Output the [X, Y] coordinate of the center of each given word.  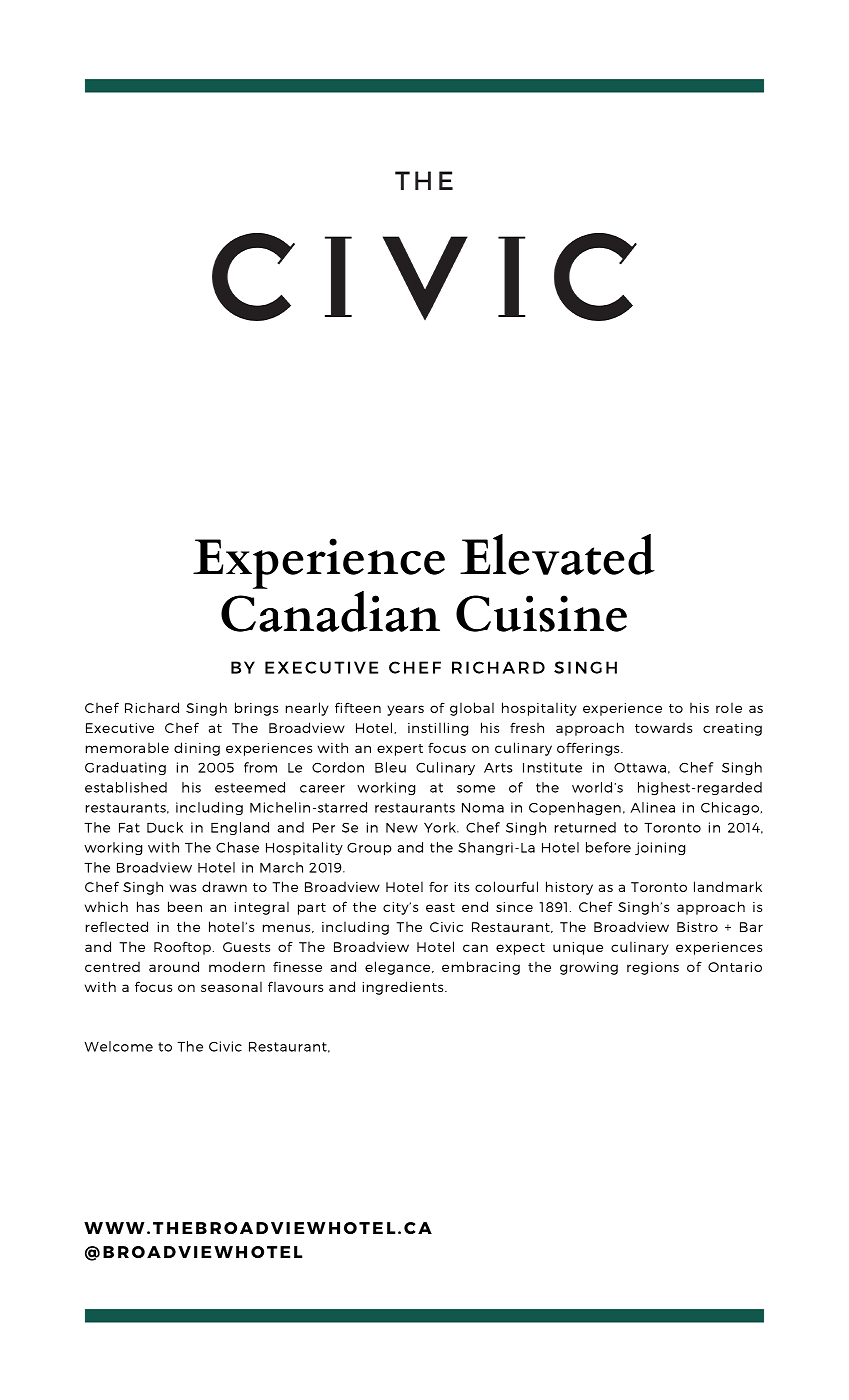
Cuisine [541, 613]
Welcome [118, 1046]
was [183, 888]
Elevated [557, 554]
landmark [728, 886]
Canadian [330, 610]
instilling [438, 729]
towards [663, 728]
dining [197, 749]
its [462, 887]
